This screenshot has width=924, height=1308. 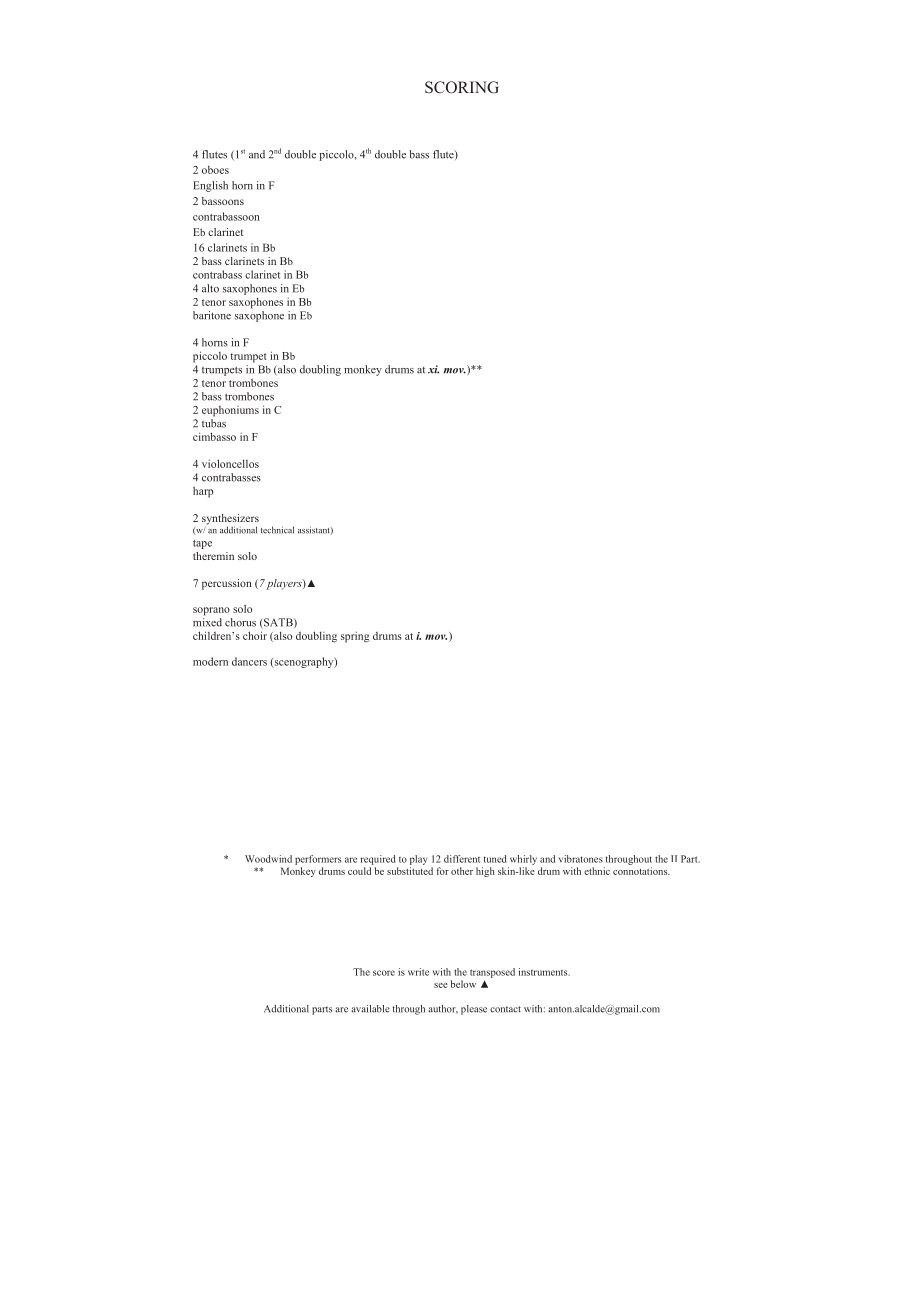 I want to click on write, so click(x=418, y=972).
